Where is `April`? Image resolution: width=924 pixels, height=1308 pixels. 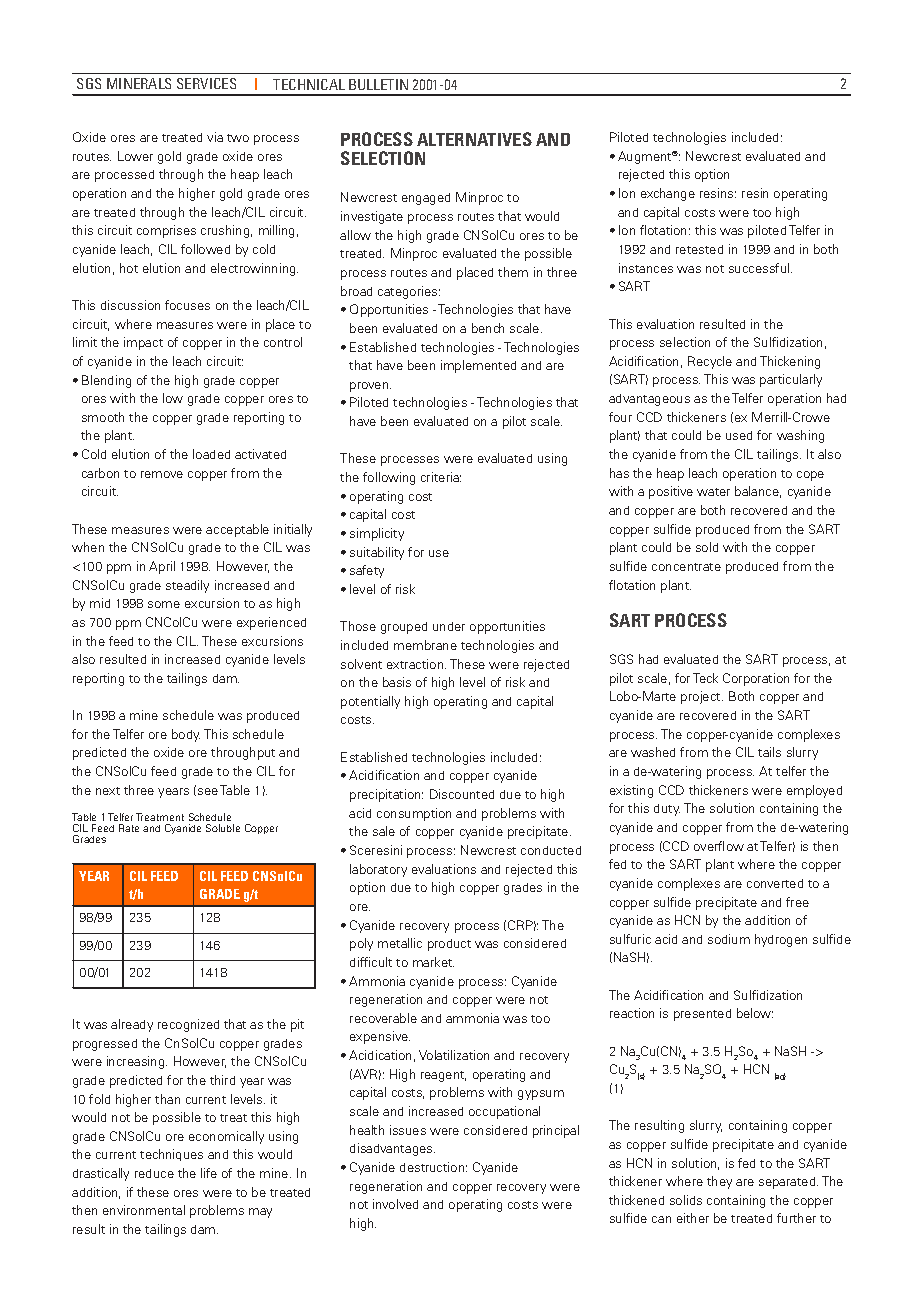
April is located at coordinates (162, 567).
